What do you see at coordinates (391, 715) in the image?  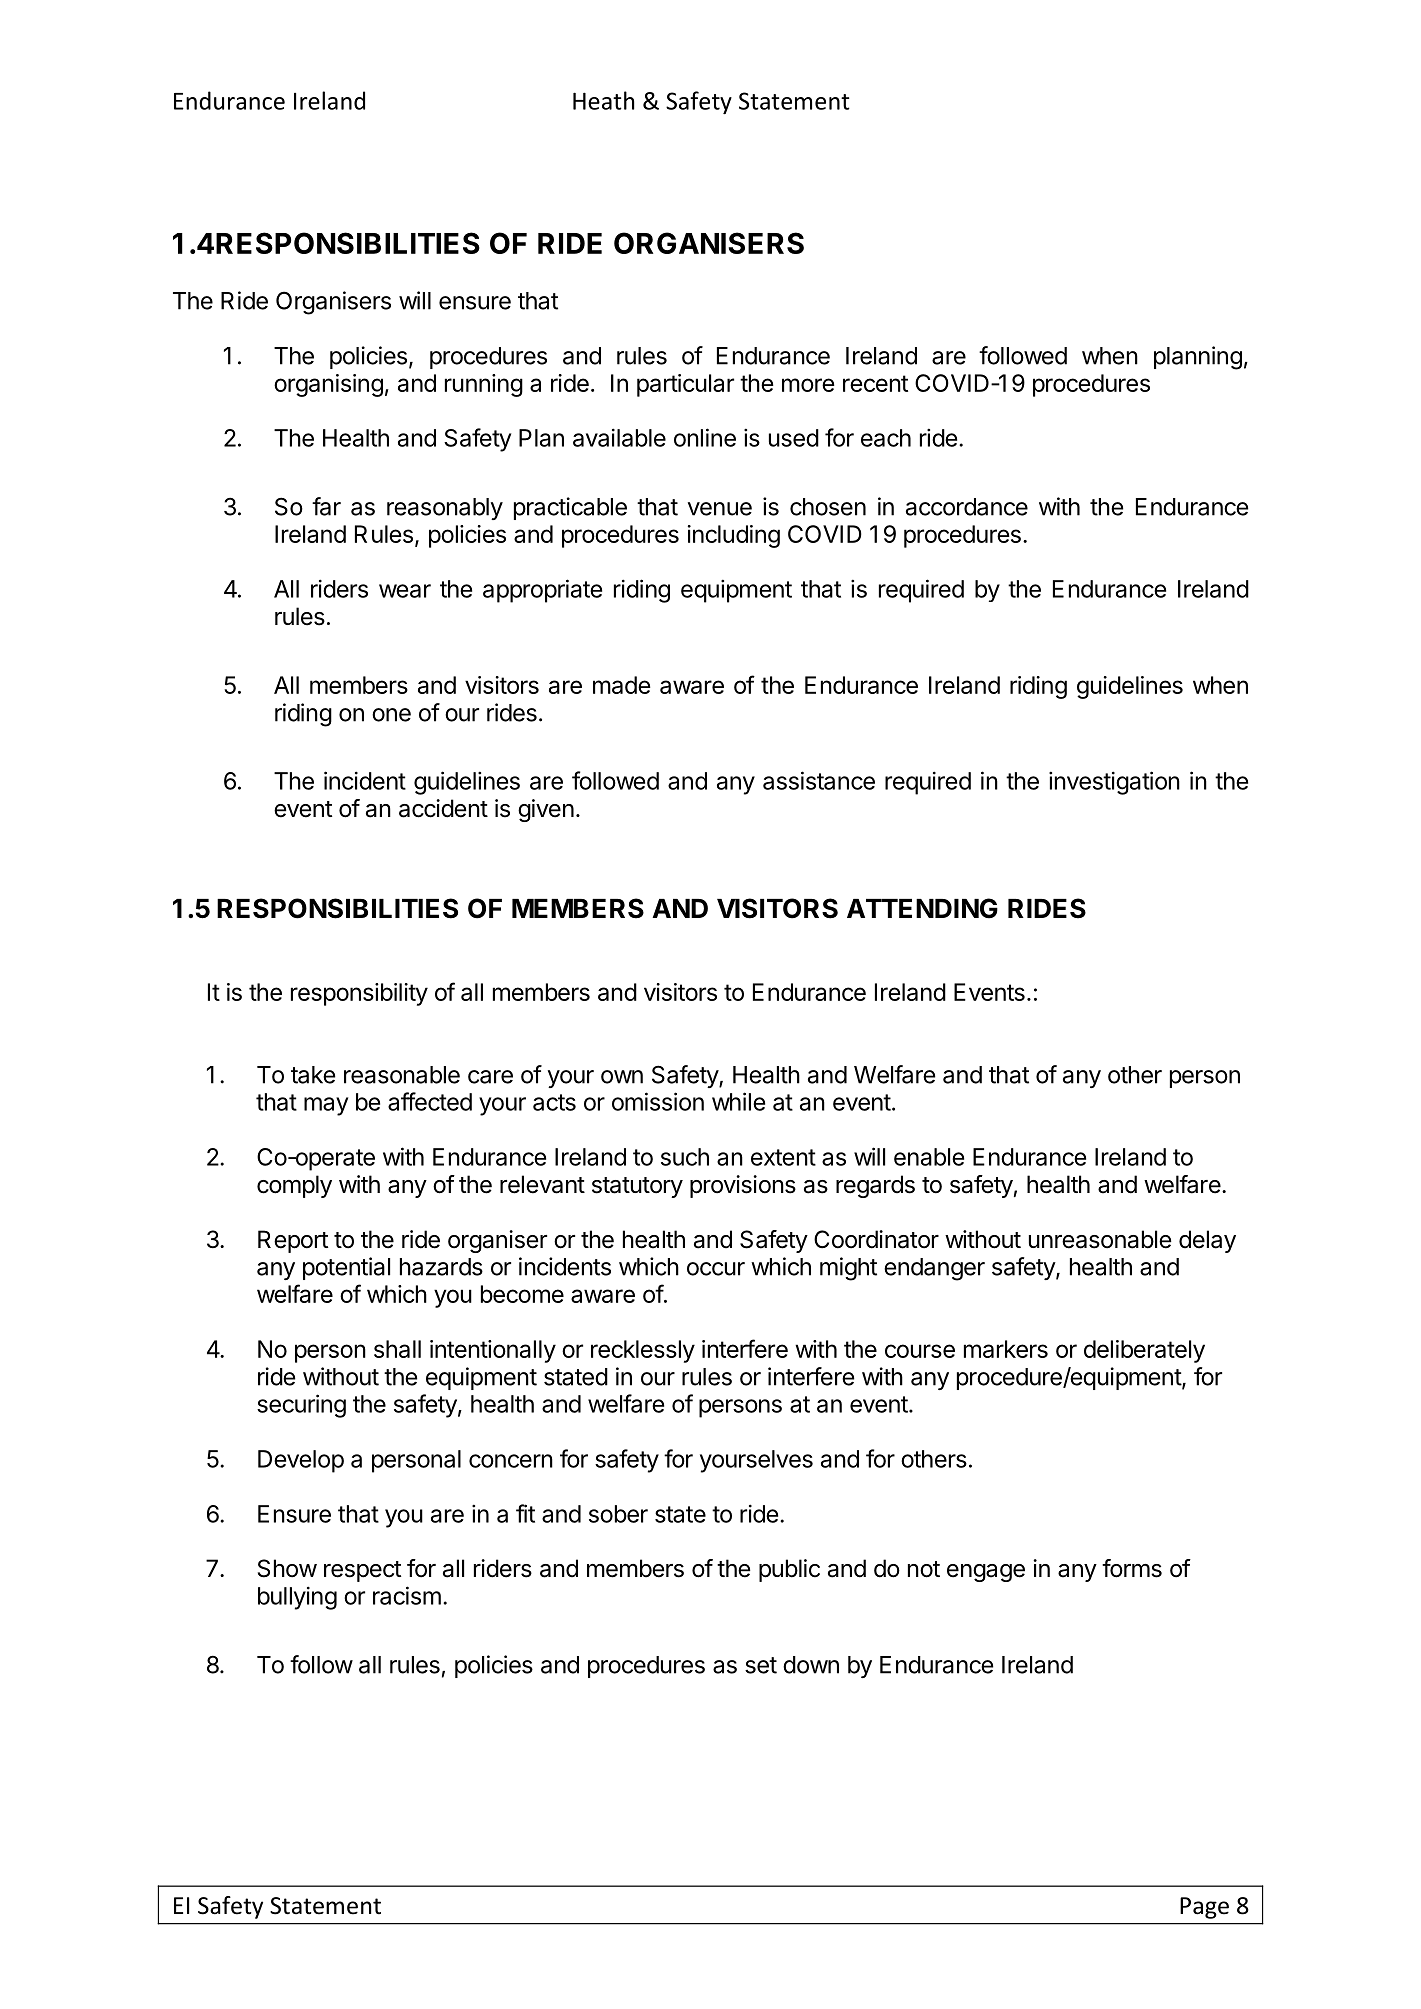 I see `one` at bounding box center [391, 715].
